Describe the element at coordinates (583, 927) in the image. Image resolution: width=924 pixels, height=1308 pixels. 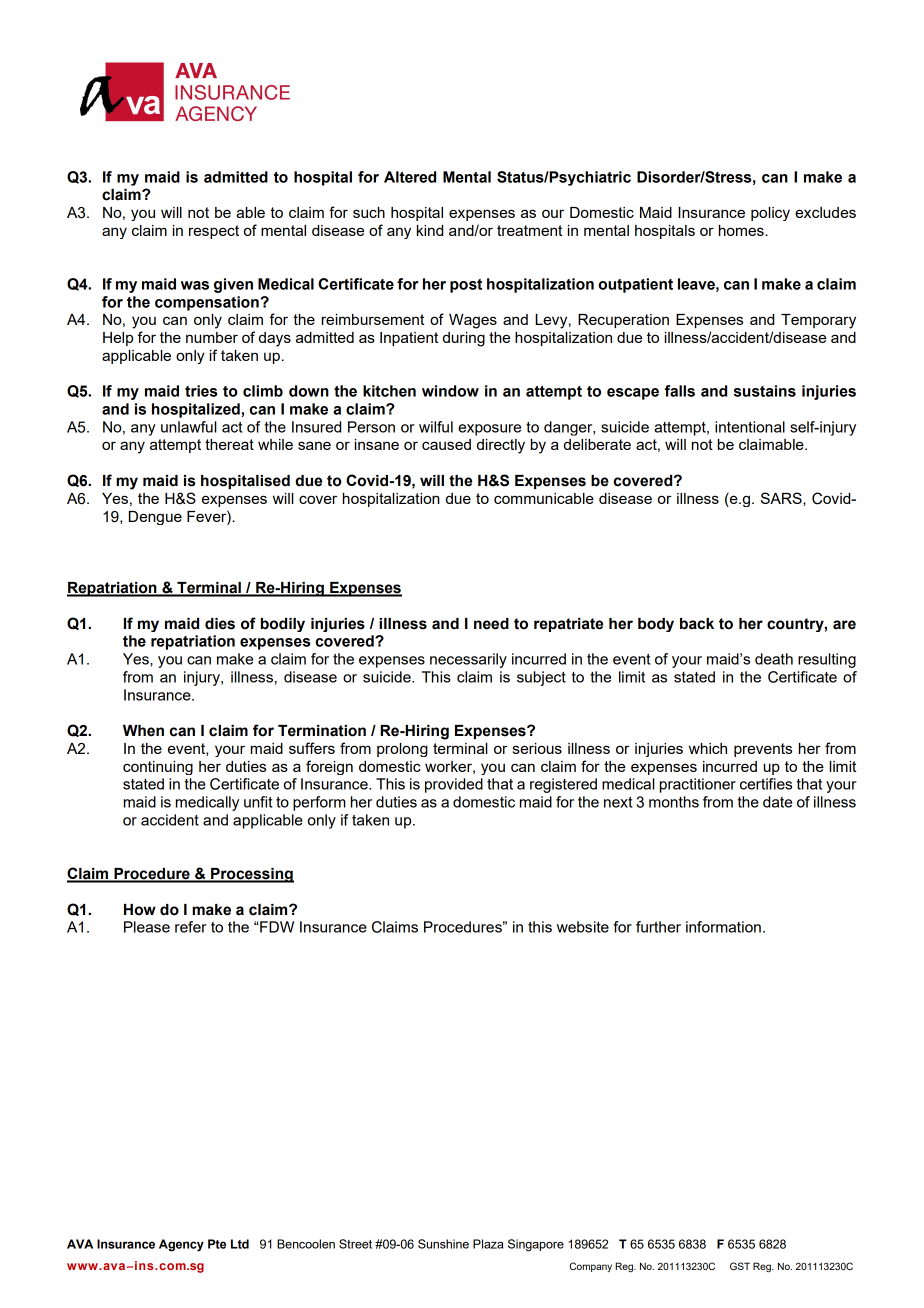
I see `website` at that location.
